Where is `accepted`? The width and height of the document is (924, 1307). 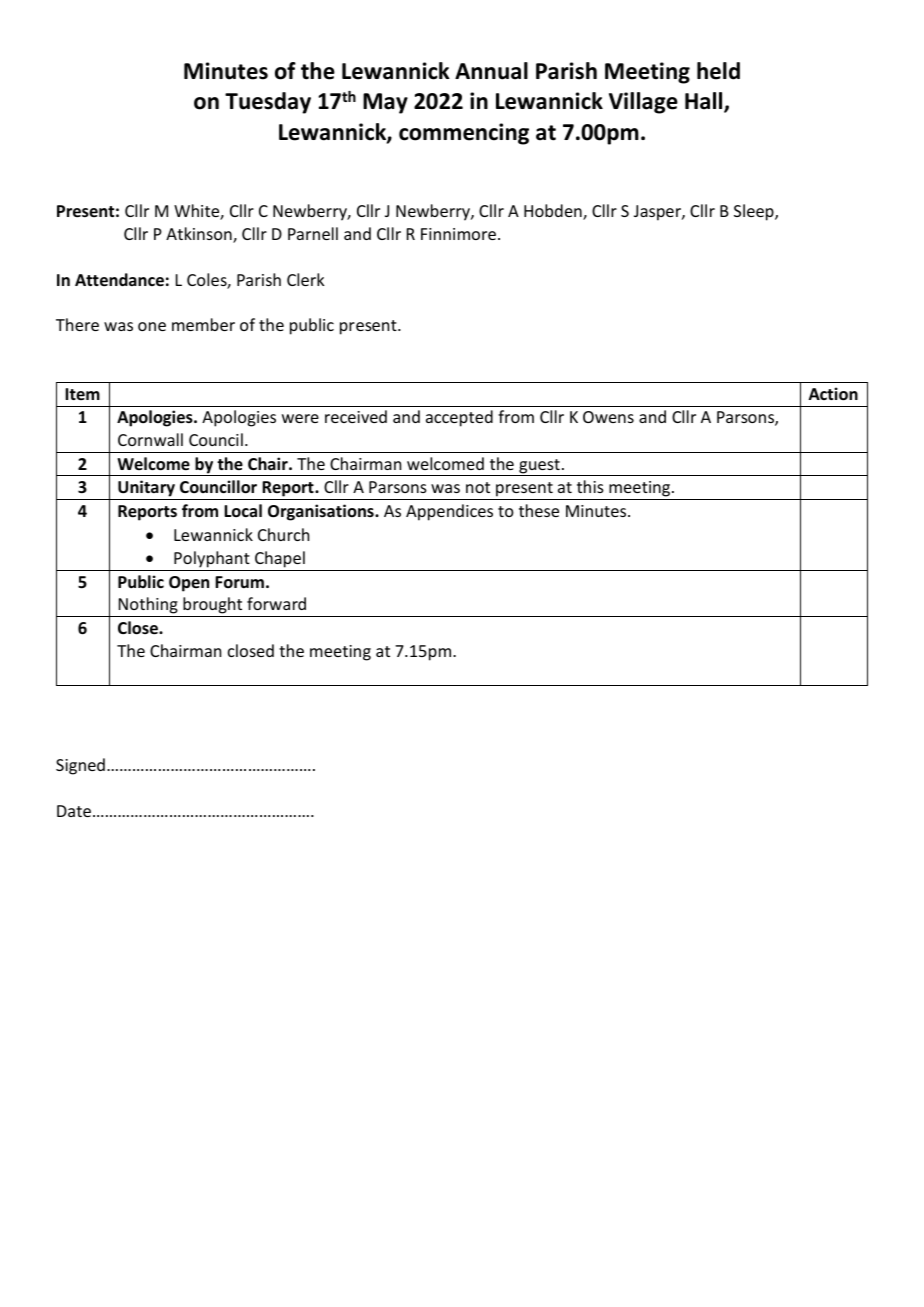
accepted is located at coordinates (459, 418).
